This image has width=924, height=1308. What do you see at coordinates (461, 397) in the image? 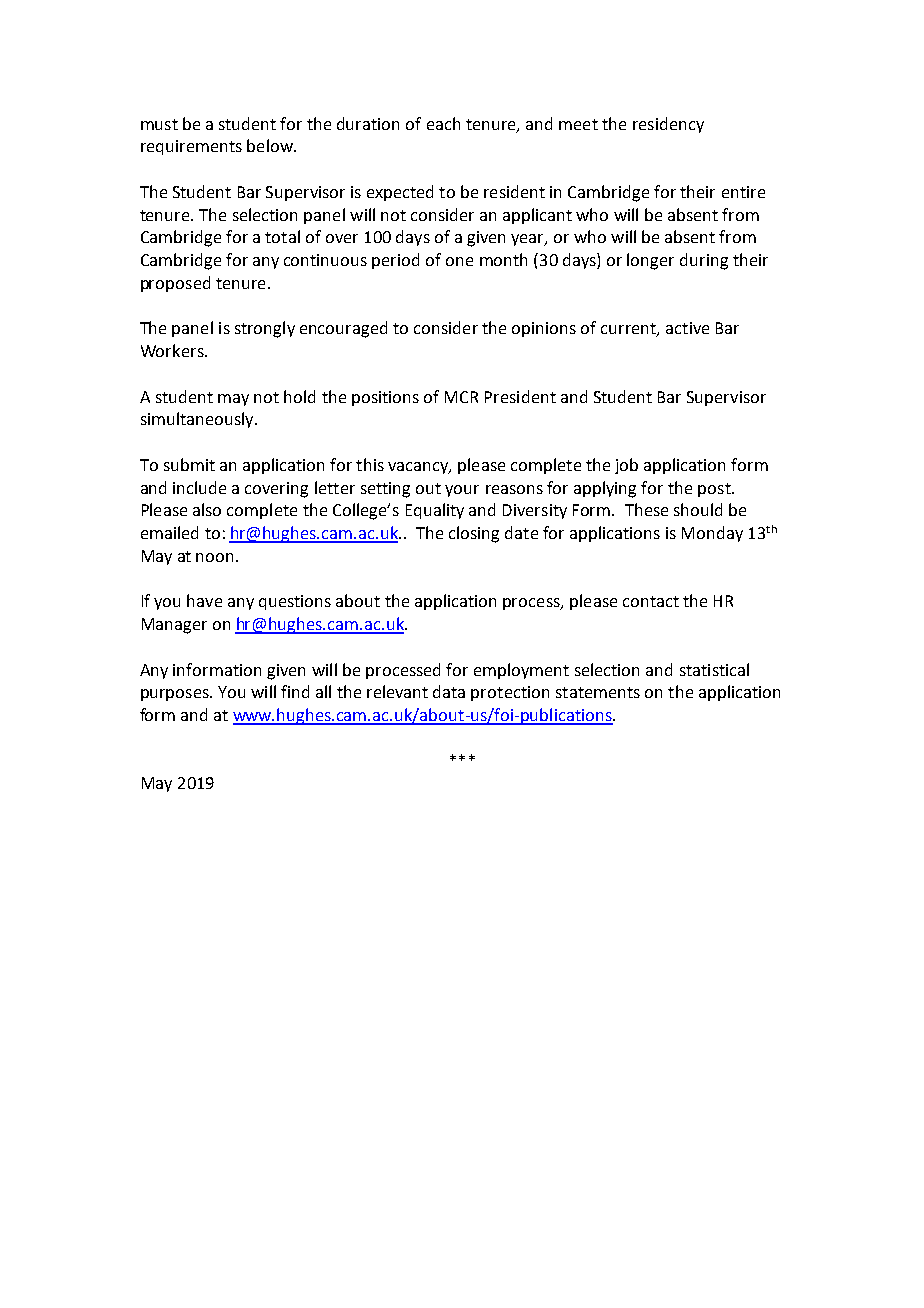
I see `MCR` at bounding box center [461, 397].
